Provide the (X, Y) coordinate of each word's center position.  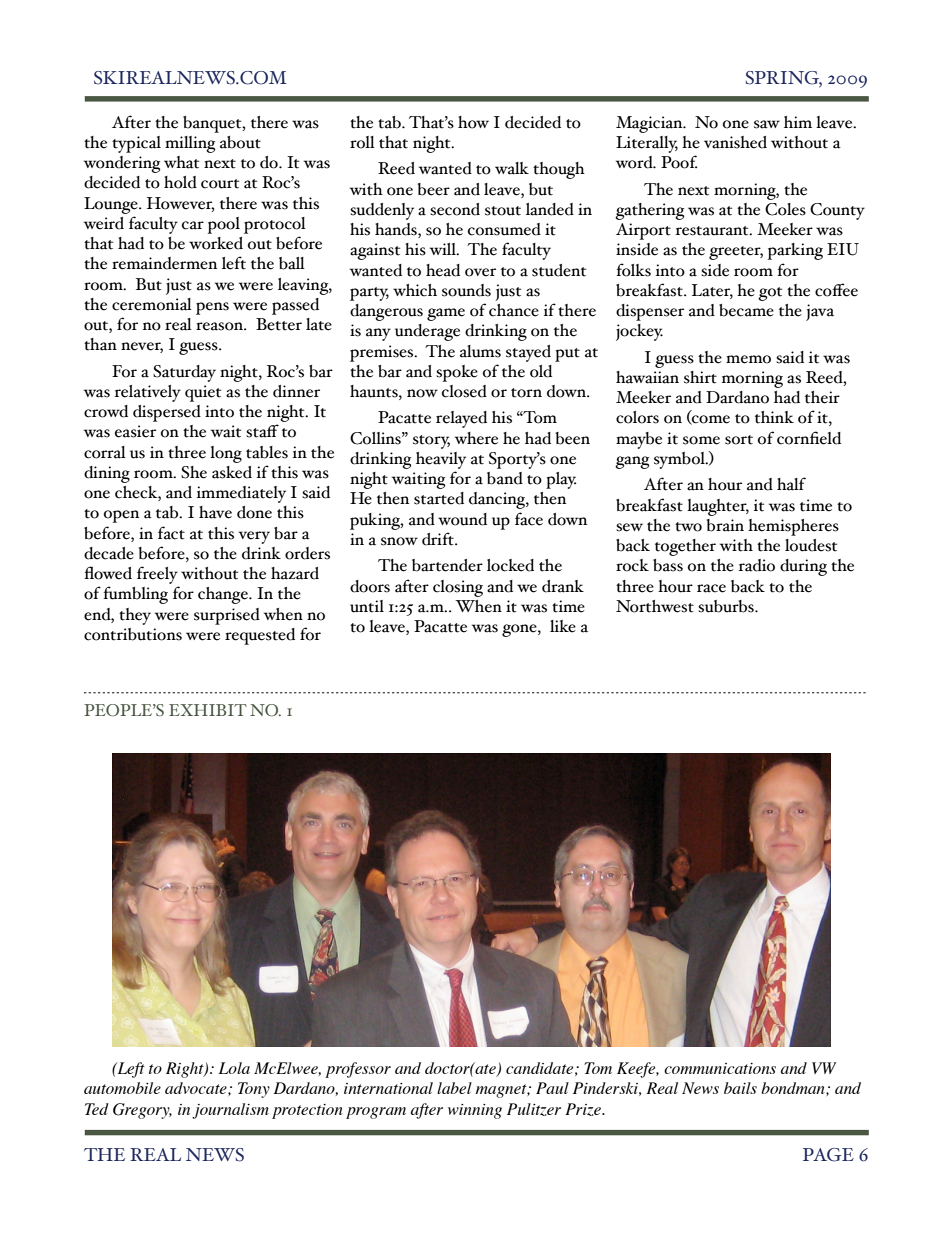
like (563, 626)
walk (512, 168)
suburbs (727, 606)
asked (232, 472)
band (505, 478)
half (791, 484)
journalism (230, 1111)
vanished (735, 142)
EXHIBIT (208, 710)
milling (190, 144)
